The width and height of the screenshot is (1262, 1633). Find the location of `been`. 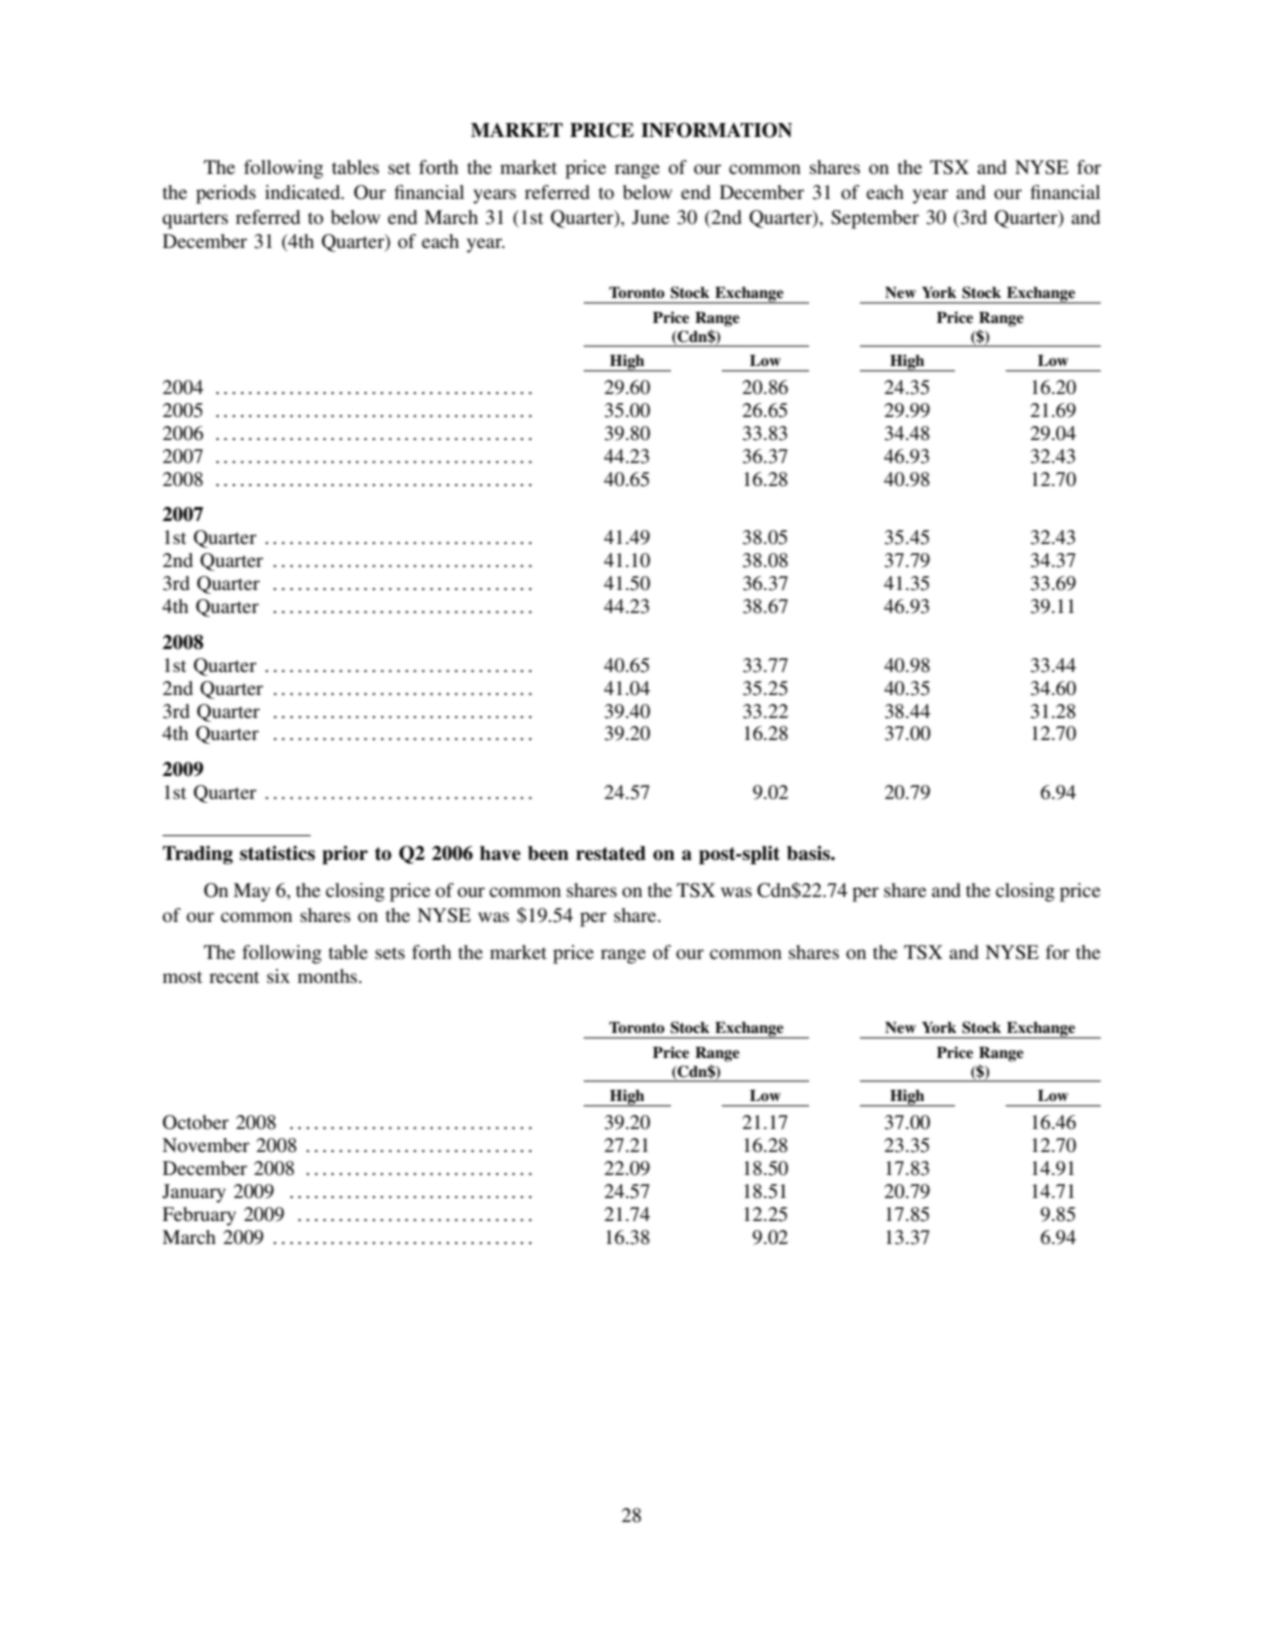

been is located at coordinates (548, 853).
